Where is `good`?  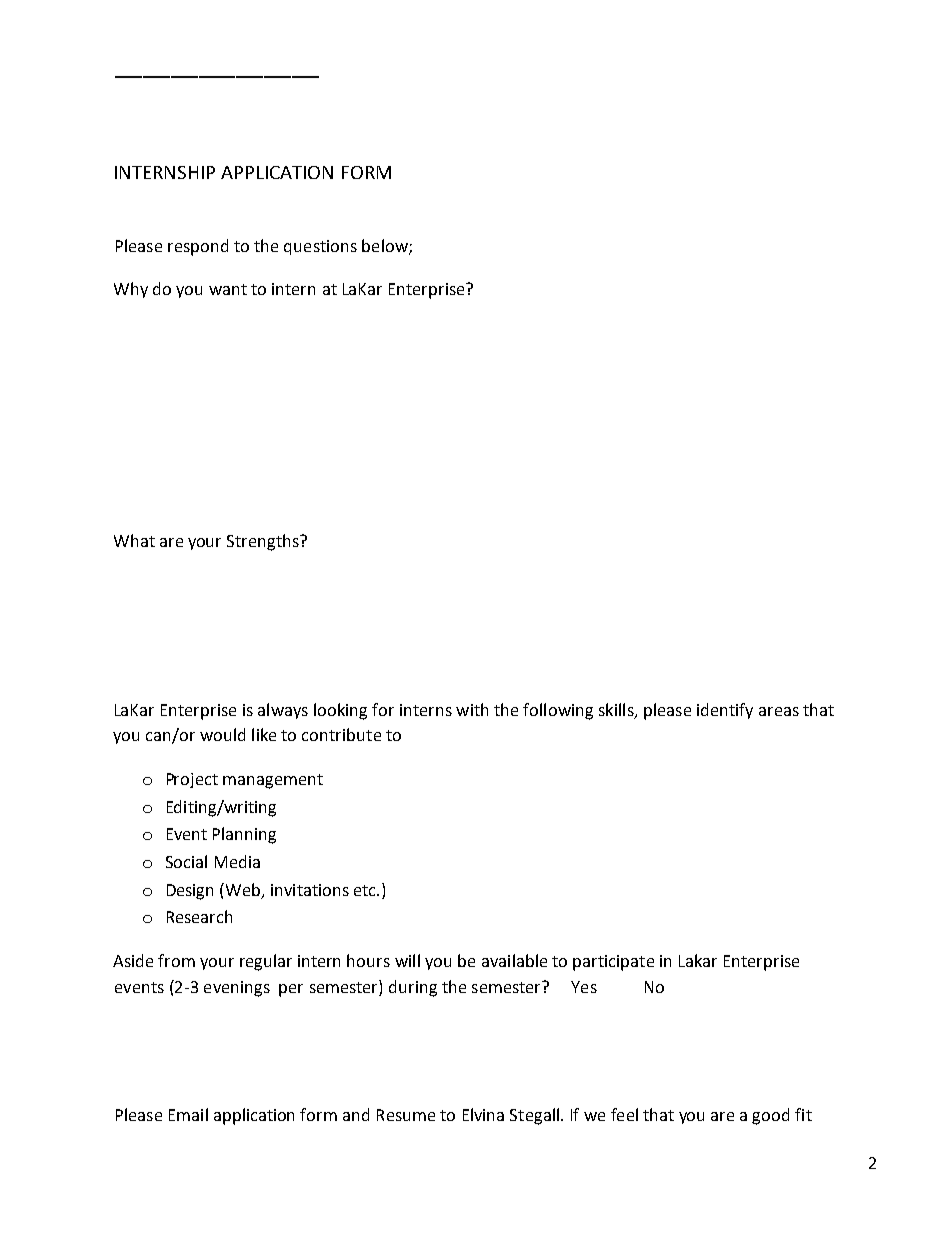
good is located at coordinates (770, 1116).
